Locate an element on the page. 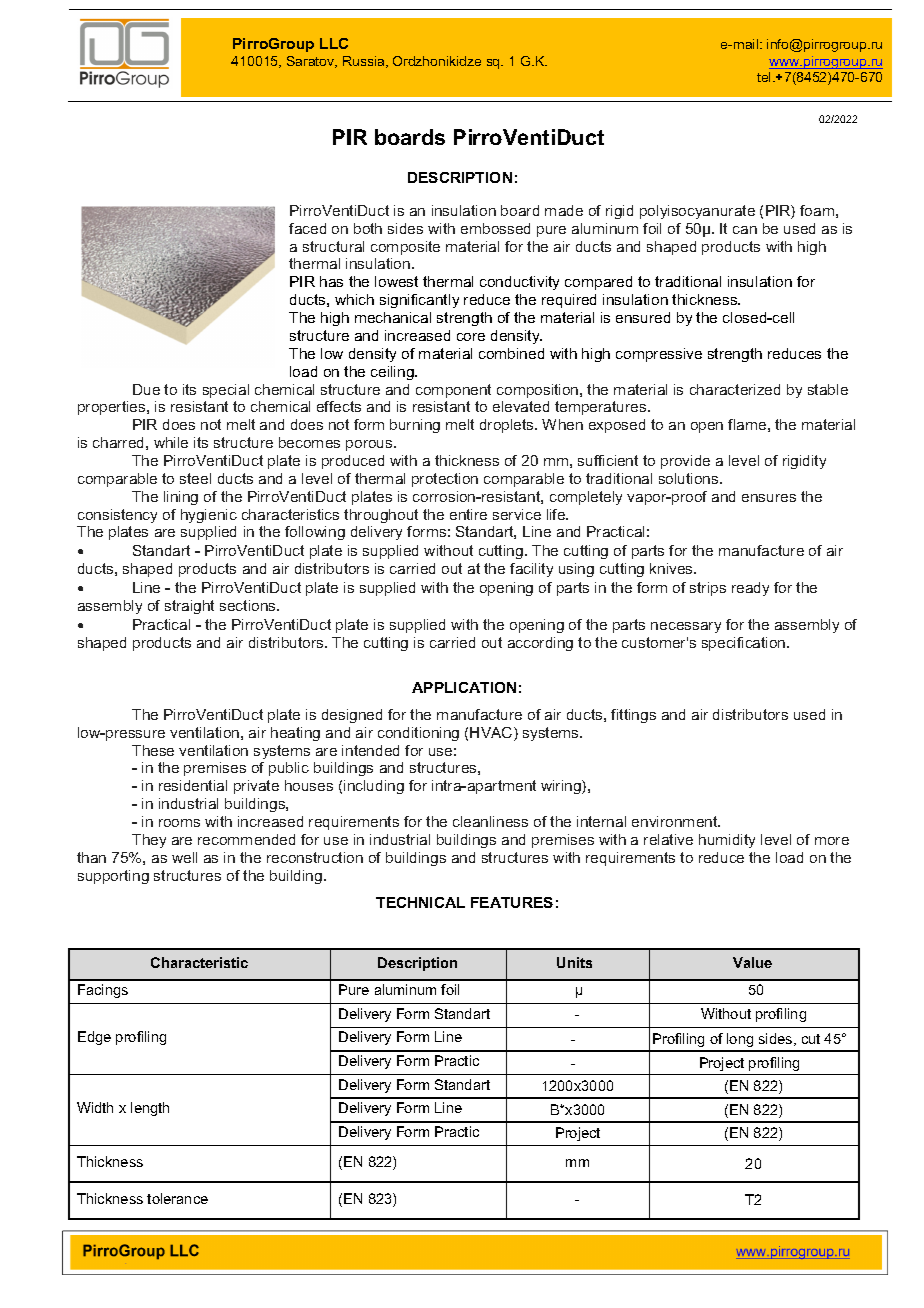  tolerance is located at coordinates (177, 1198).
